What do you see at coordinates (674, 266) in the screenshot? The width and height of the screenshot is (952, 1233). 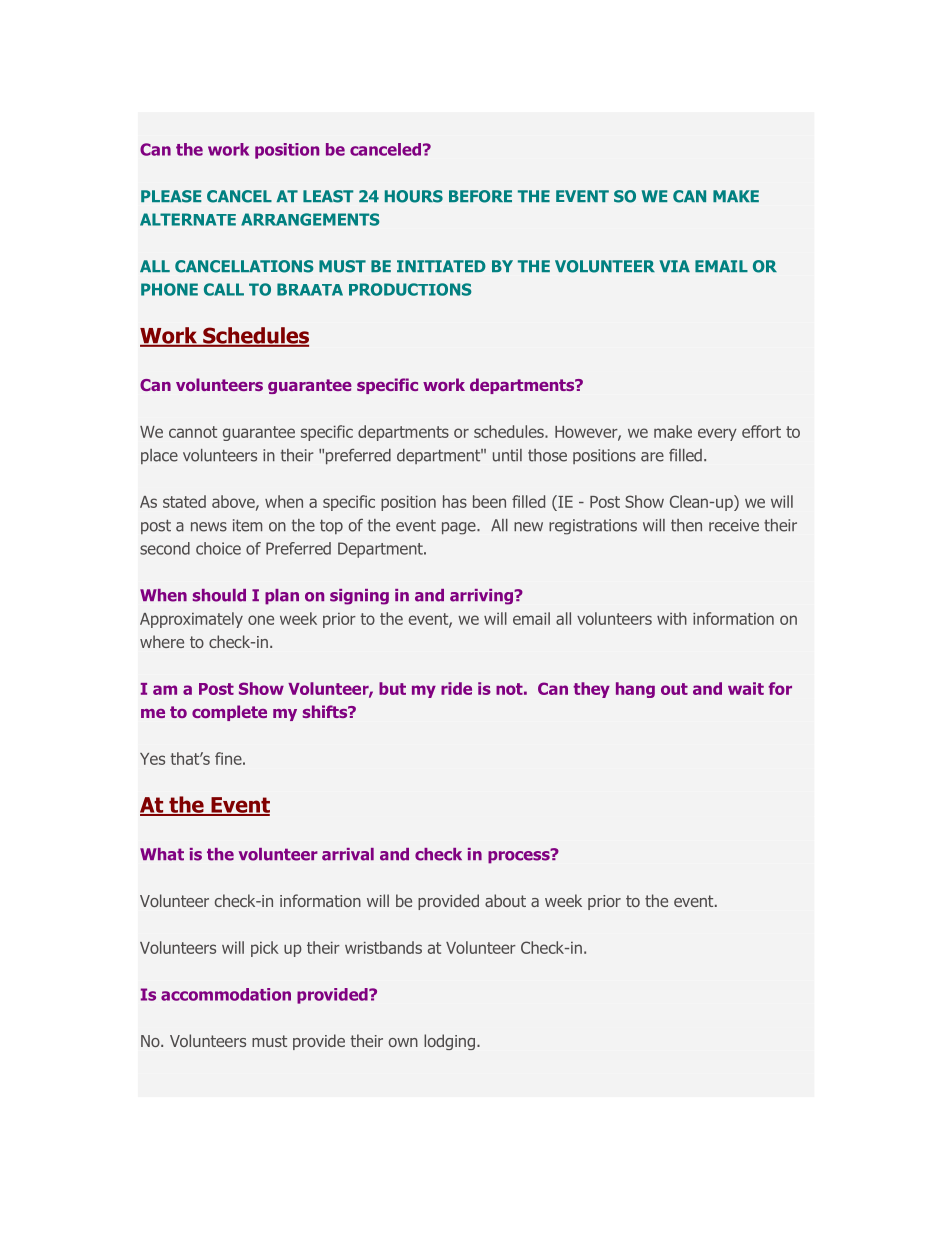 I see `VIA` at bounding box center [674, 266].
